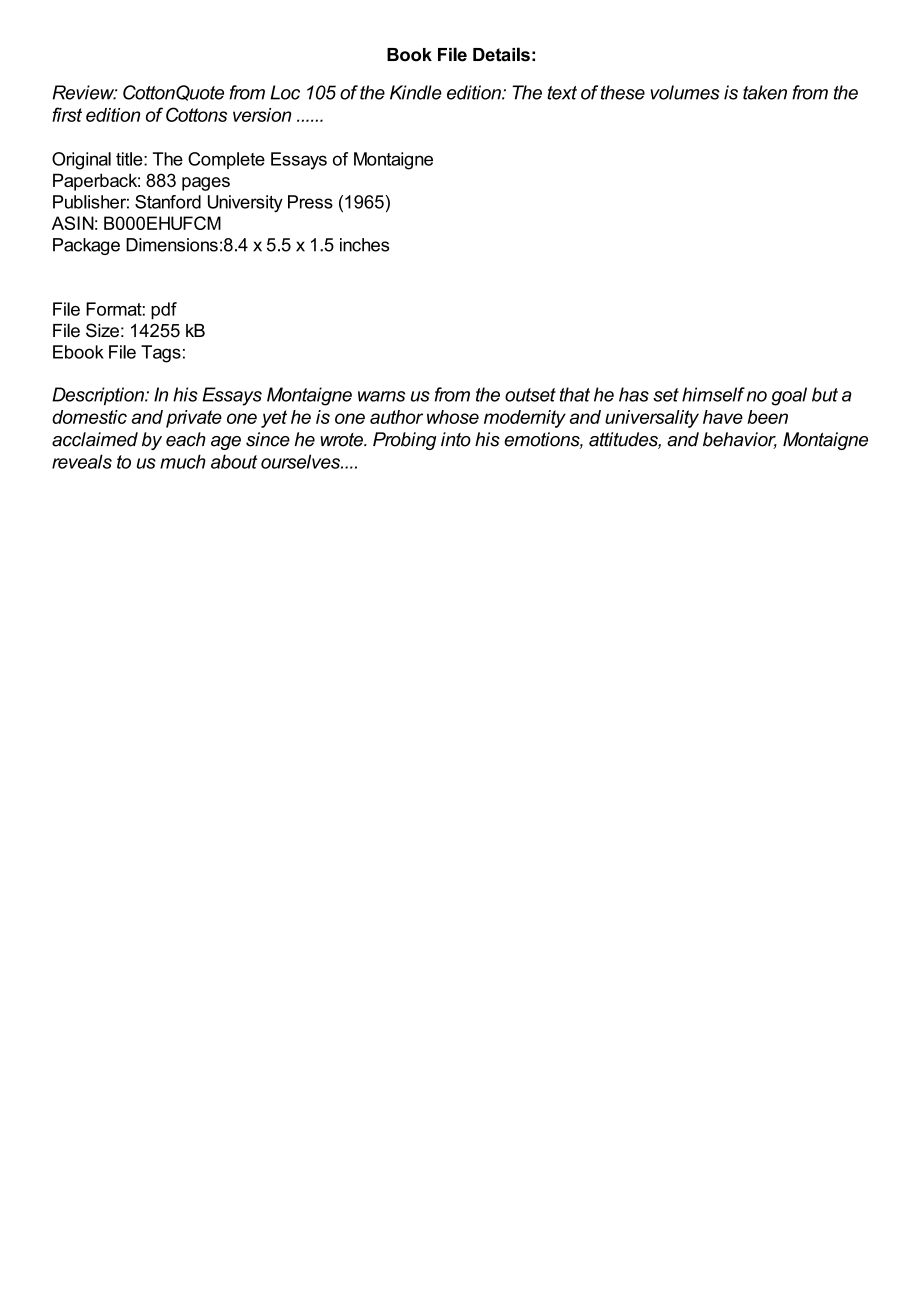 The width and height of the document is (924, 1308). What do you see at coordinates (685, 92) in the document?
I see `volumes` at bounding box center [685, 92].
